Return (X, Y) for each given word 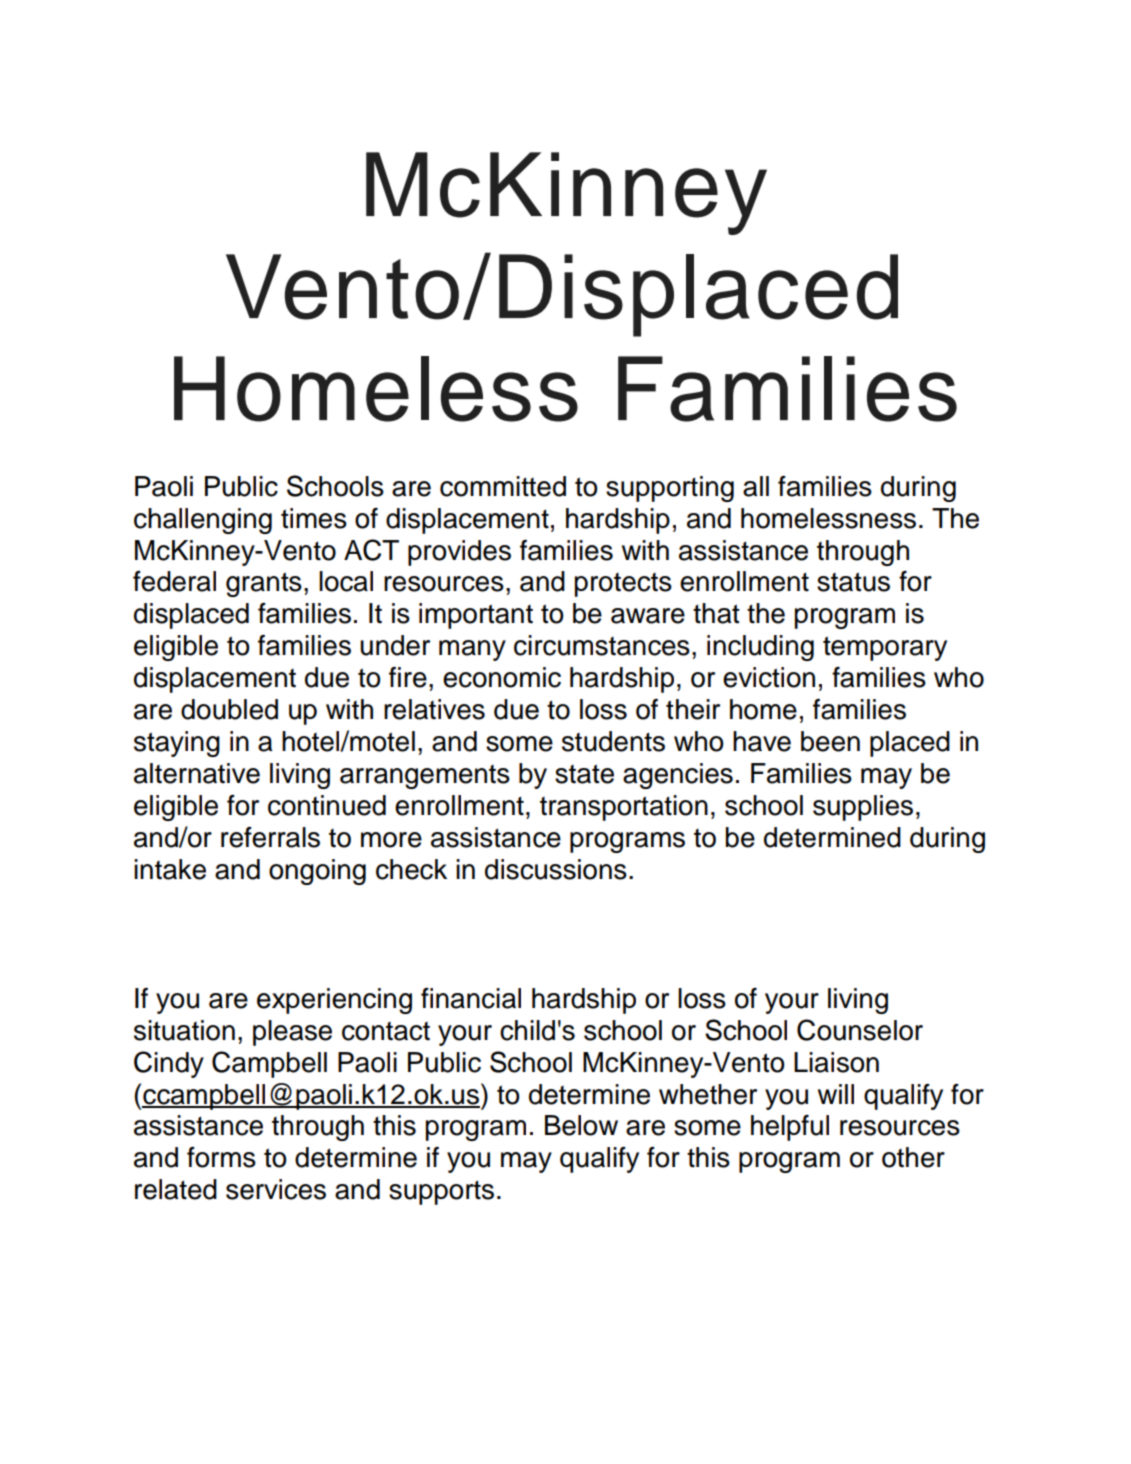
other (913, 1157)
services (276, 1189)
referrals (270, 837)
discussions (556, 869)
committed (503, 486)
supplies (863, 808)
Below (581, 1125)
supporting (670, 489)
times (314, 518)
